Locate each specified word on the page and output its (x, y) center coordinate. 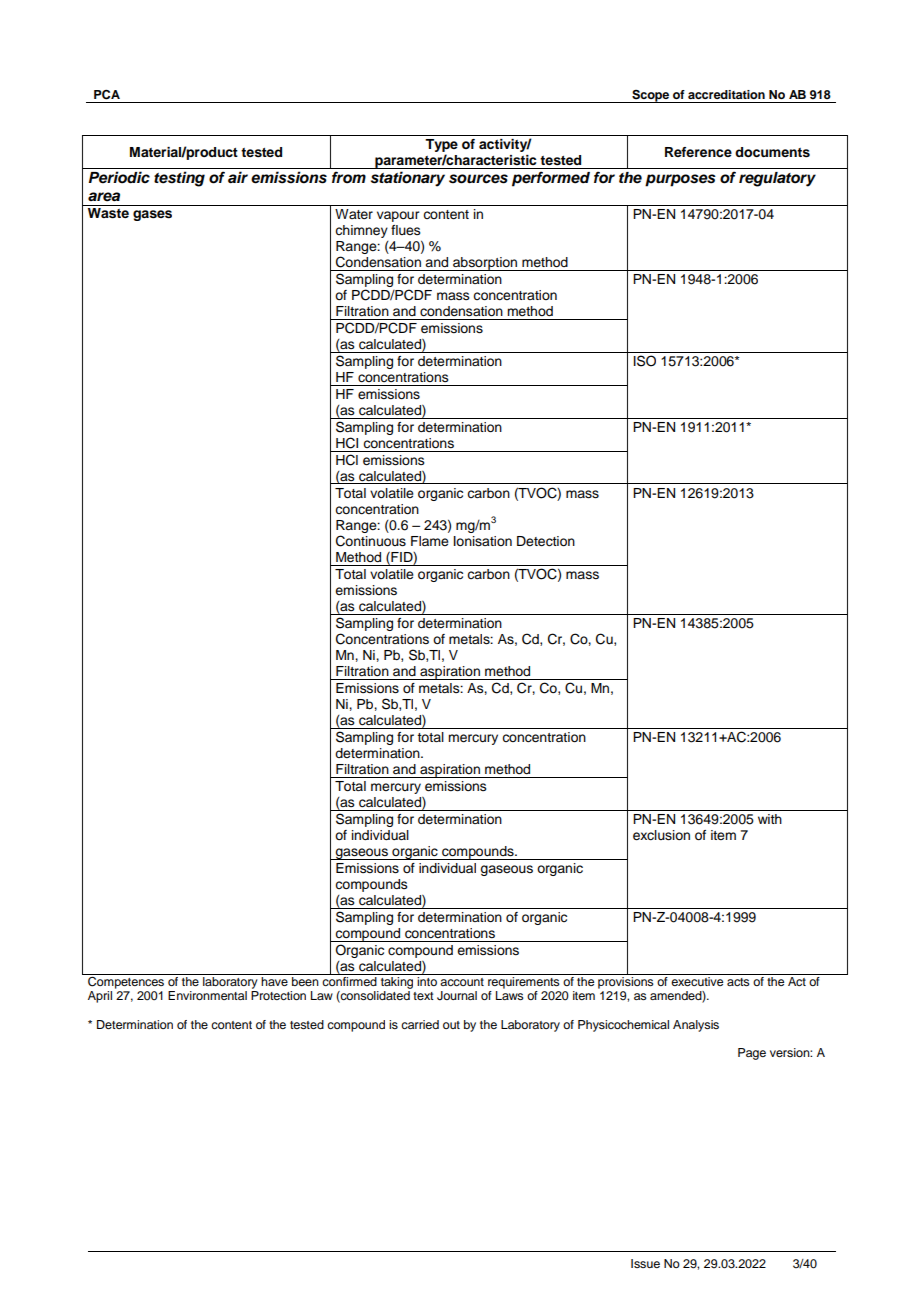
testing (179, 179)
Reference (698, 152)
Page (752, 1054)
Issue (645, 1263)
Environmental (207, 995)
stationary (408, 179)
